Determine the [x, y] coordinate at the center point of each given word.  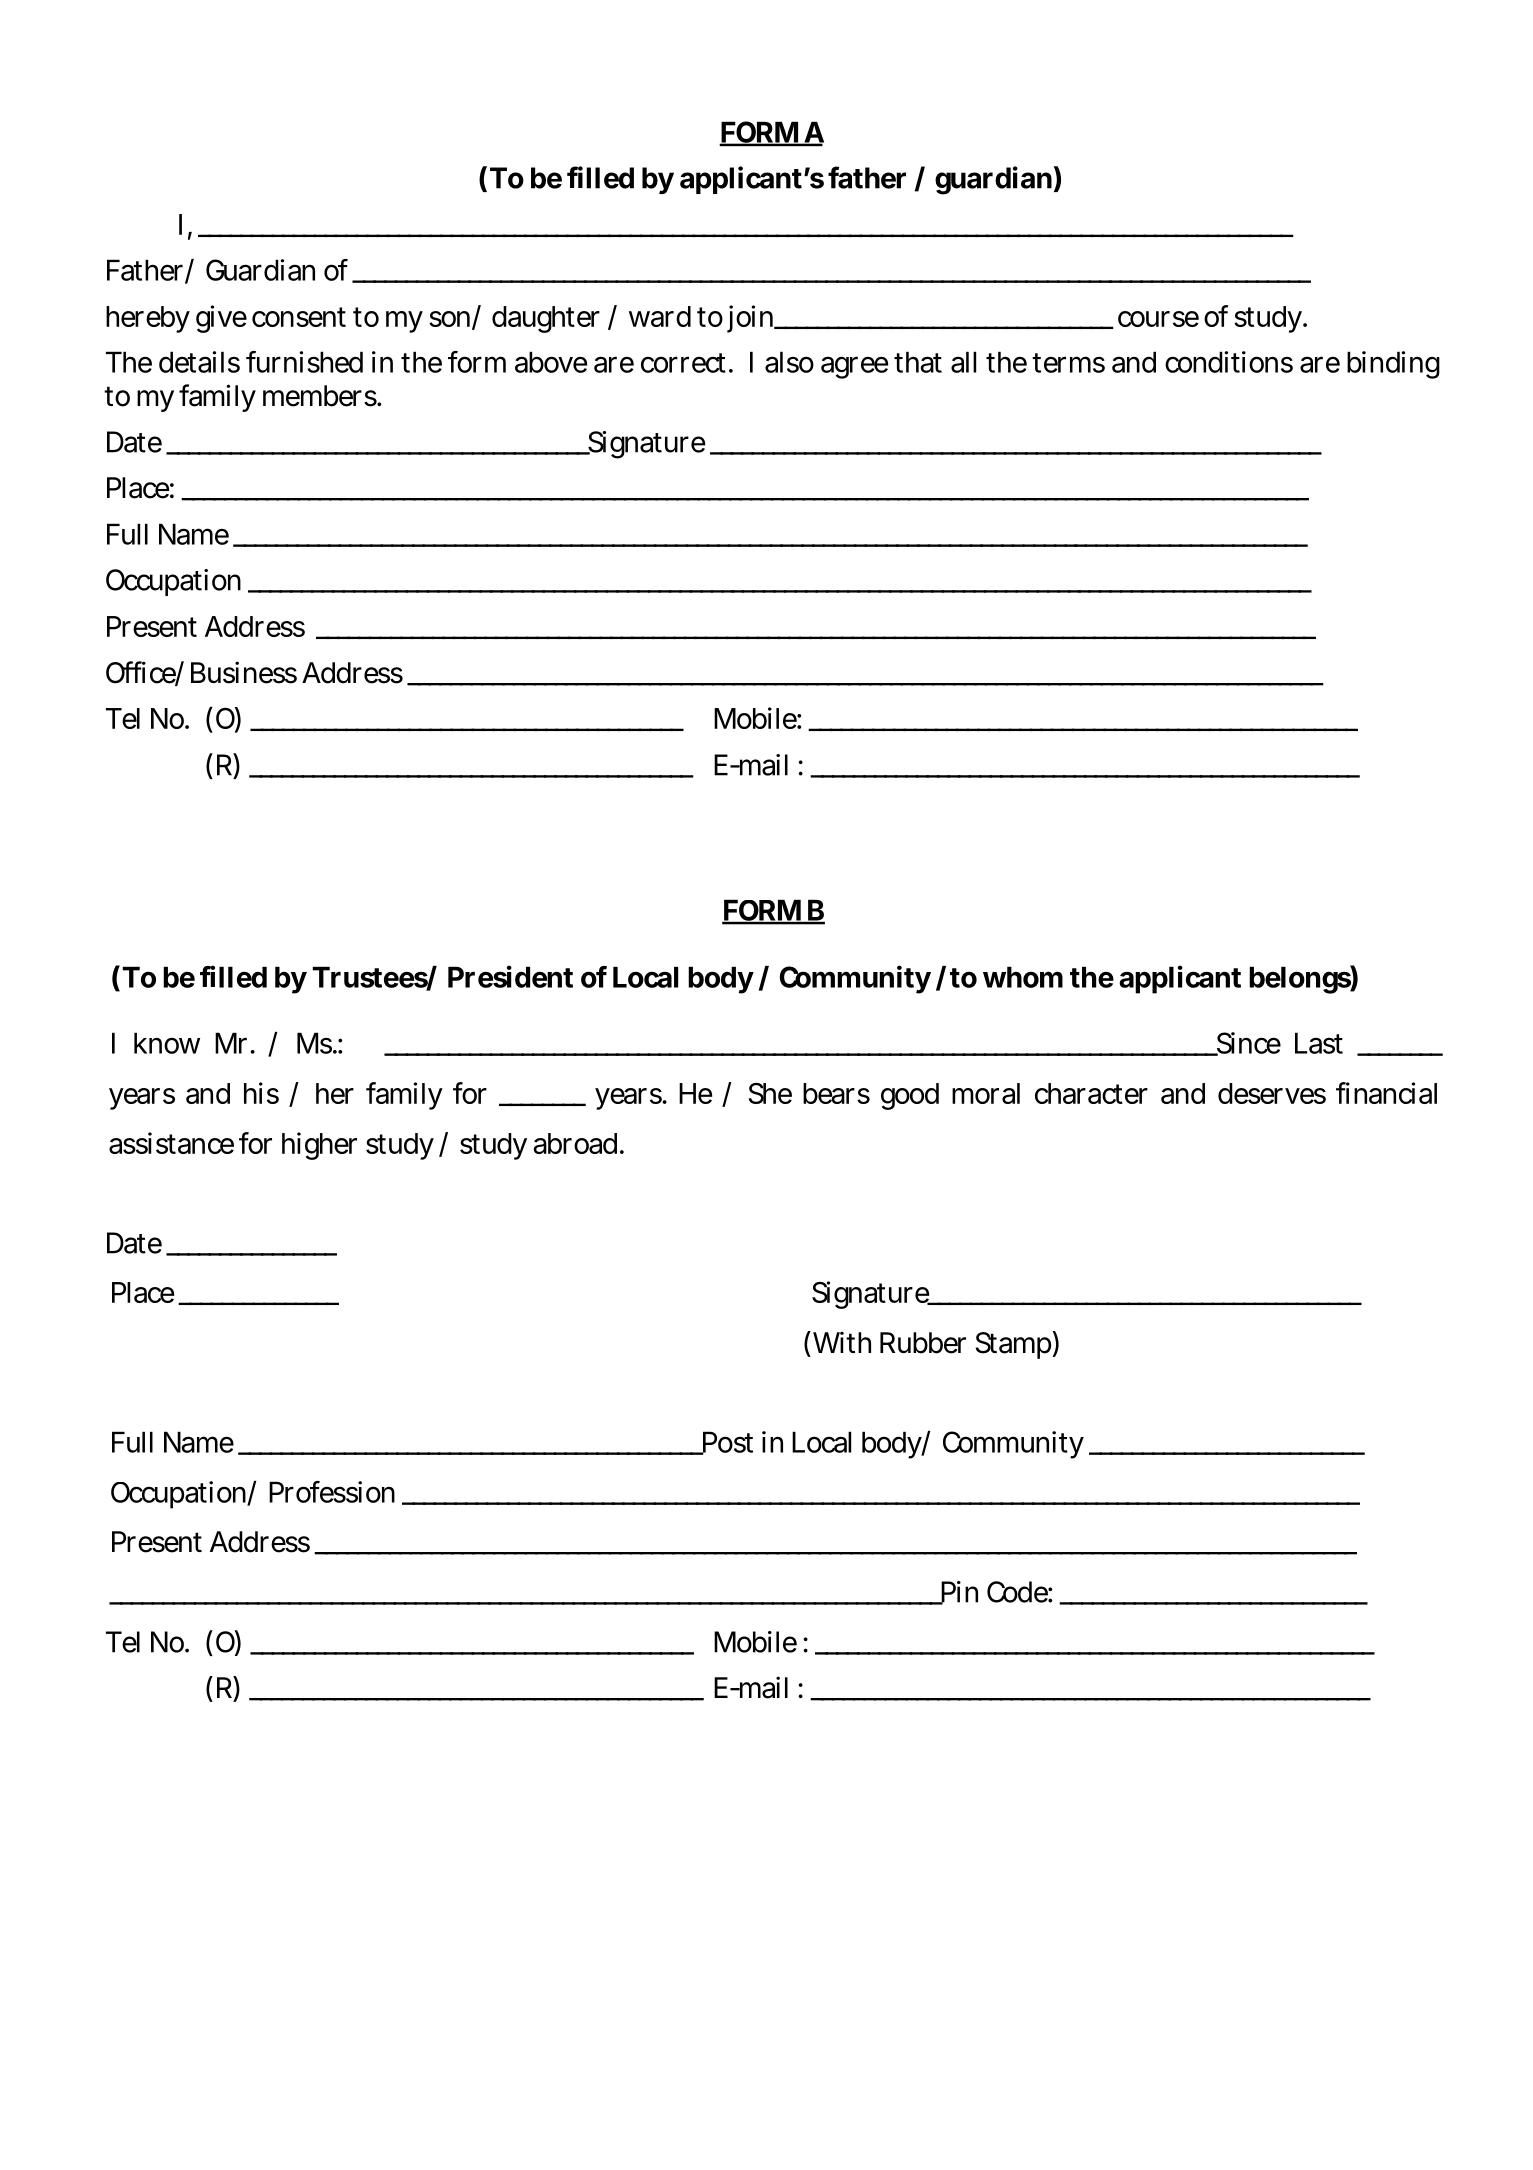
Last [1319, 1043]
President [510, 976]
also [789, 362]
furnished [304, 362]
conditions [1229, 362]
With [842, 1342]
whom [1023, 977]
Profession [332, 1492]
